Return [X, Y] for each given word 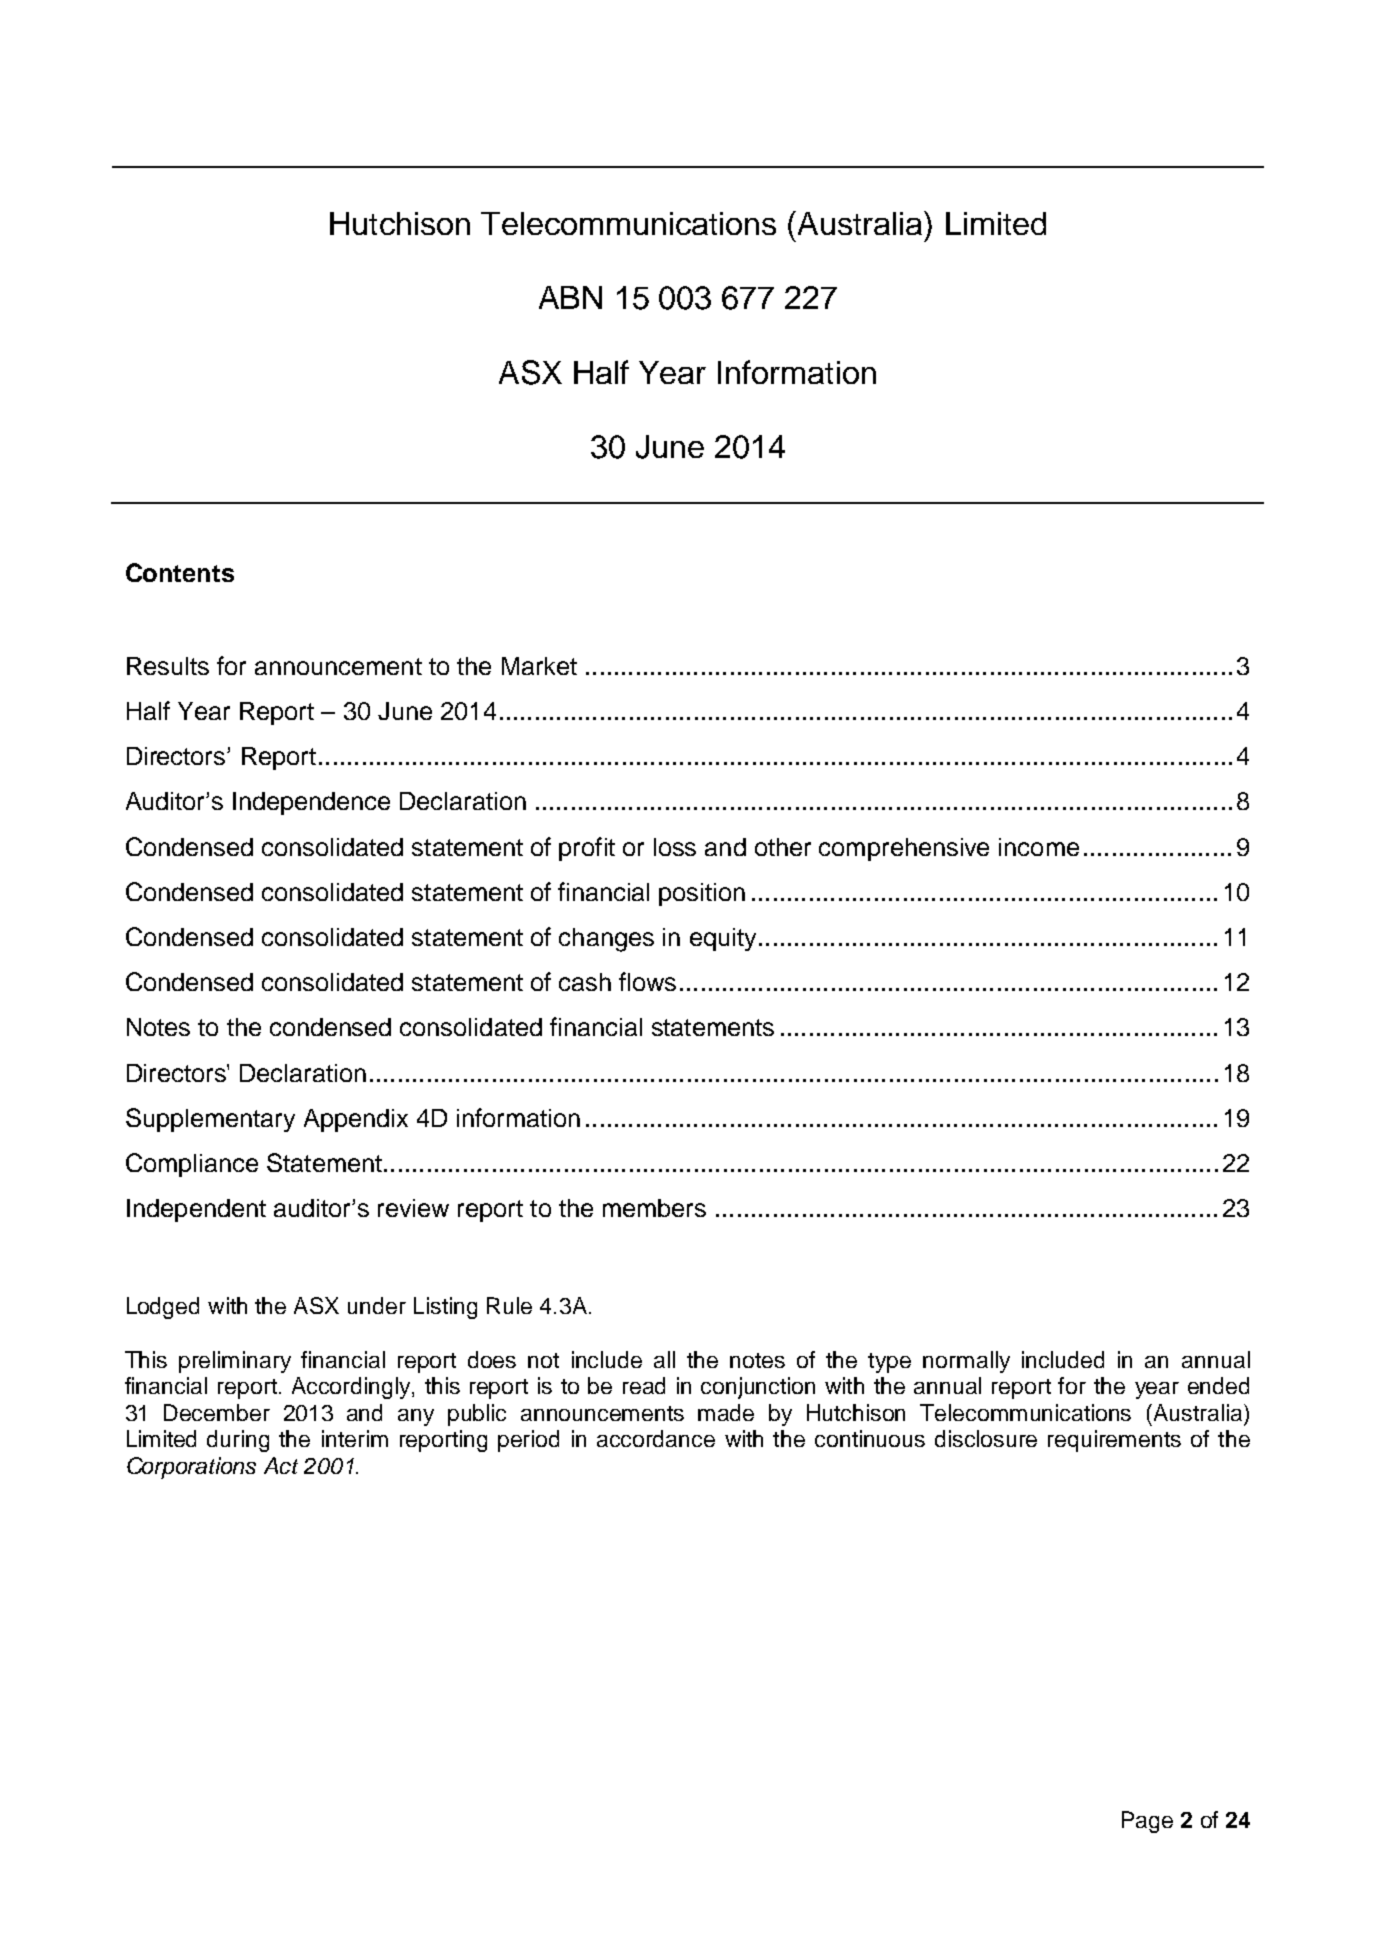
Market [539, 666]
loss [675, 847]
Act [281, 1465]
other [783, 847]
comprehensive [904, 849]
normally [966, 1362]
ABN [570, 297]
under [377, 1305]
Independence [311, 803]
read [644, 1385]
